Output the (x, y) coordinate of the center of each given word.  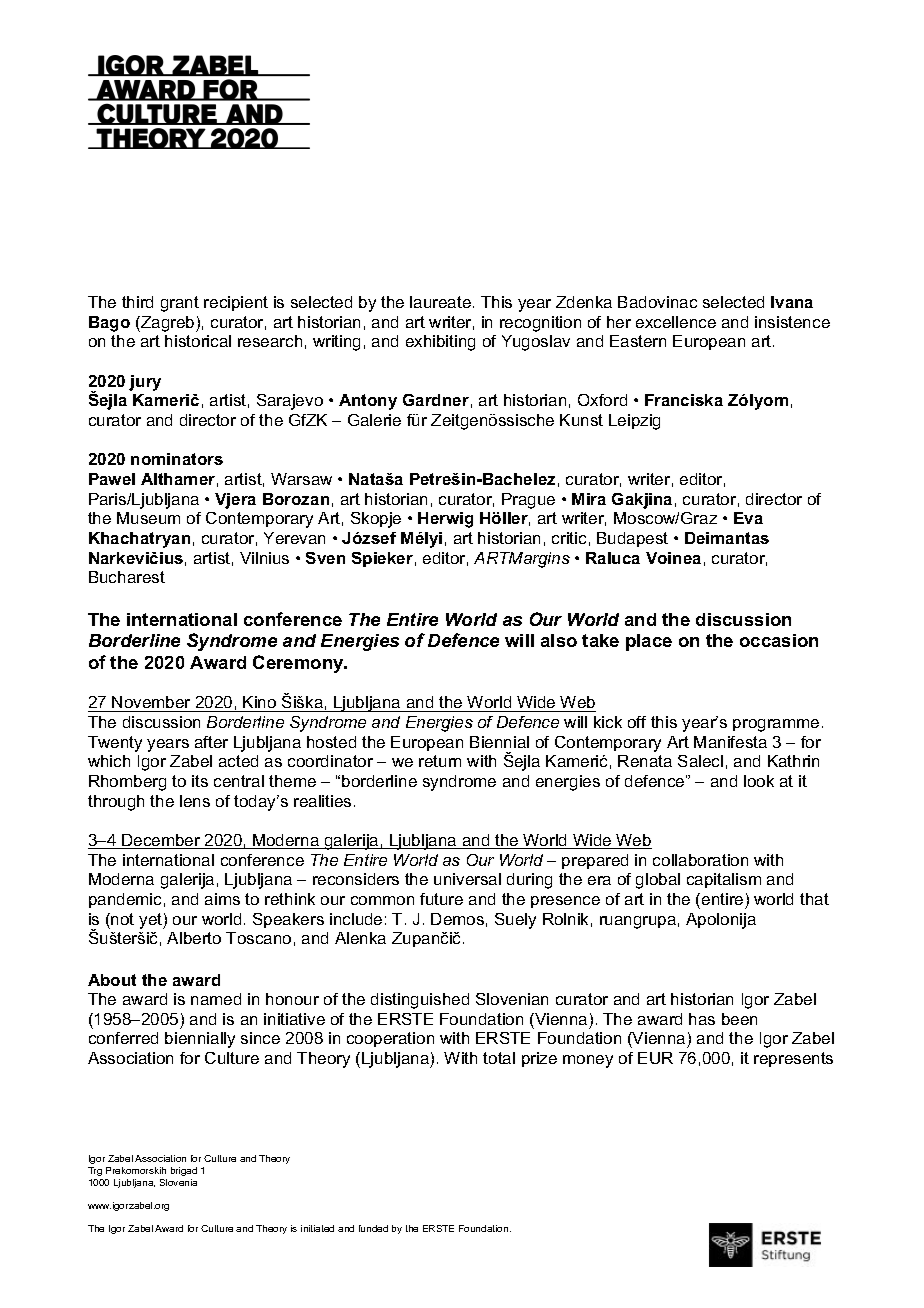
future (441, 899)
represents (793, 1059)
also (559, 640)
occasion (779, 640)
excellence (676, 322)
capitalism (724, 880)
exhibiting (440, 343)
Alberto (194, 938)
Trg (95, 1171)
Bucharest (127, 577)
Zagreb (168, 324)
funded (373, 1228)
